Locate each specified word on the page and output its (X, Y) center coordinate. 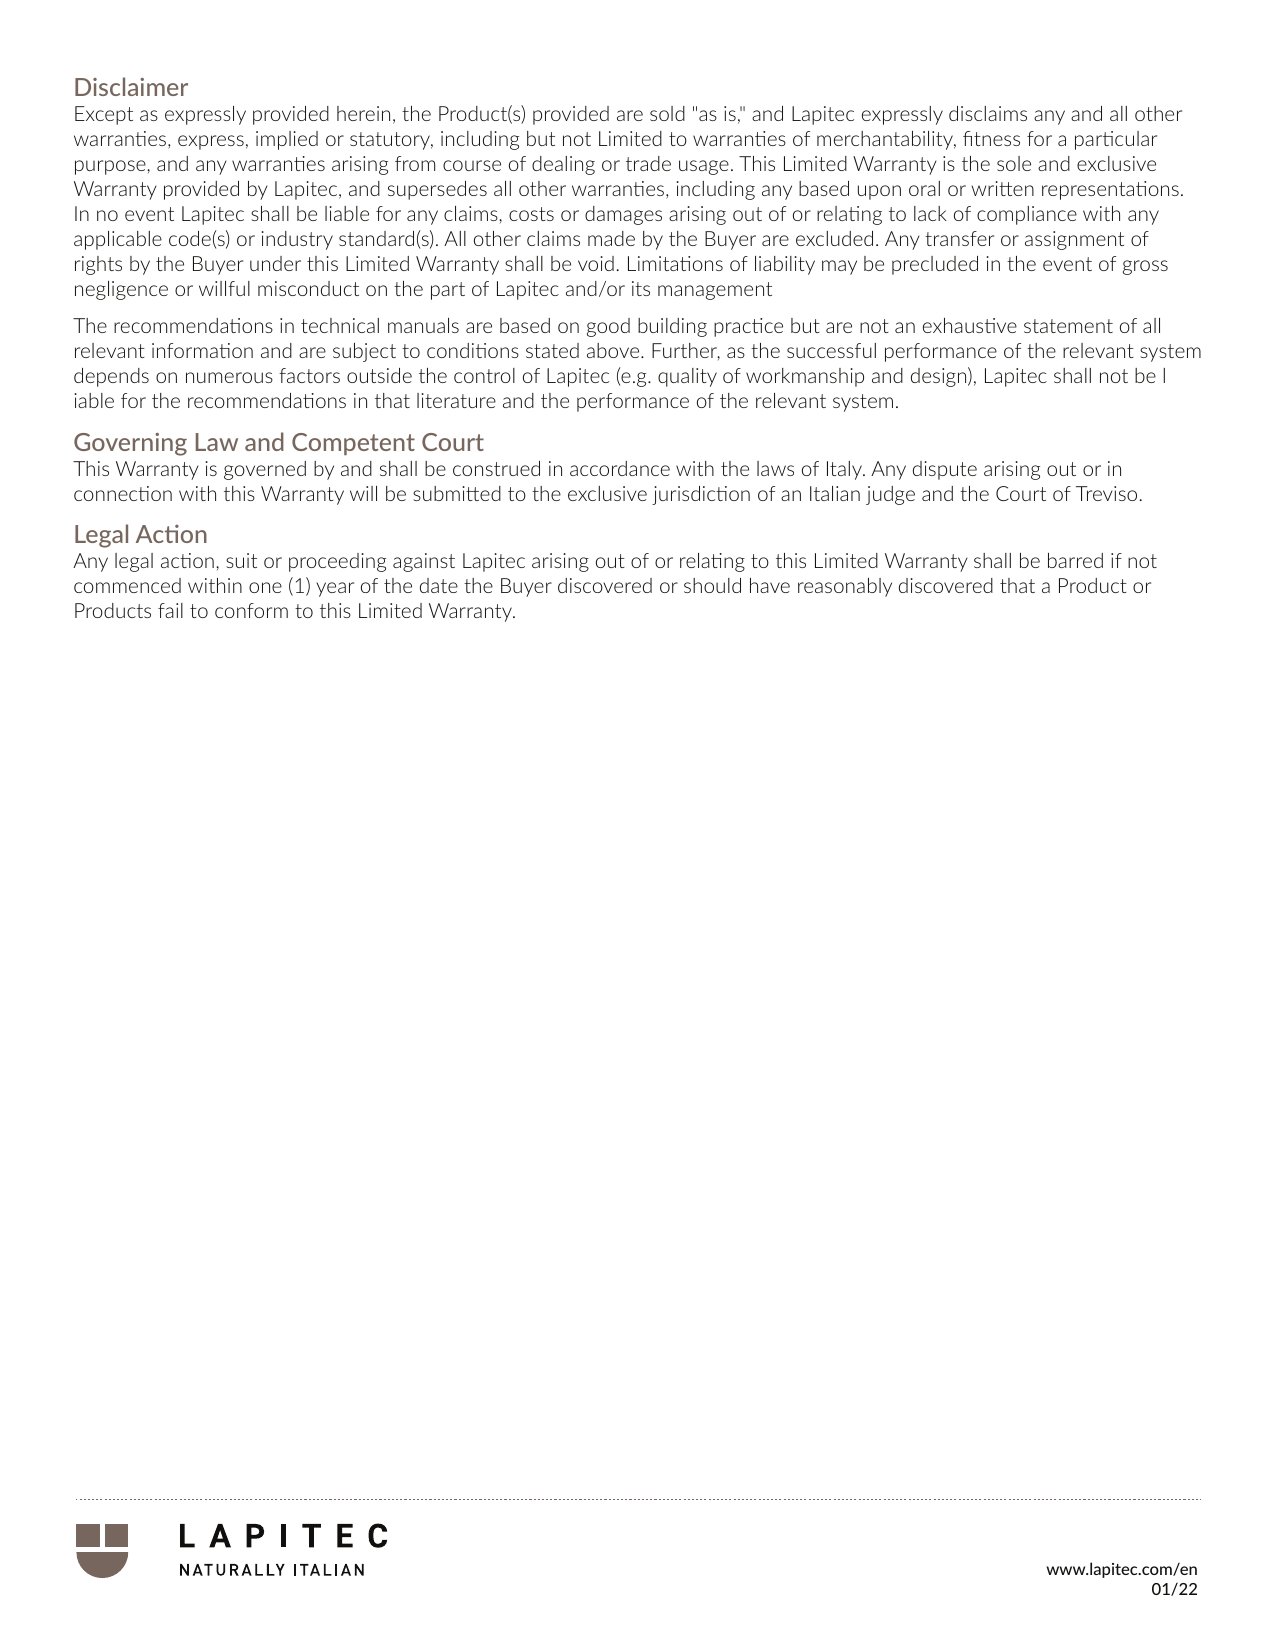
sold (667, 113)
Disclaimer (131, 86)
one (265, 587)
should (712, 585)
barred (1075, 560)
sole (1014, 163)
